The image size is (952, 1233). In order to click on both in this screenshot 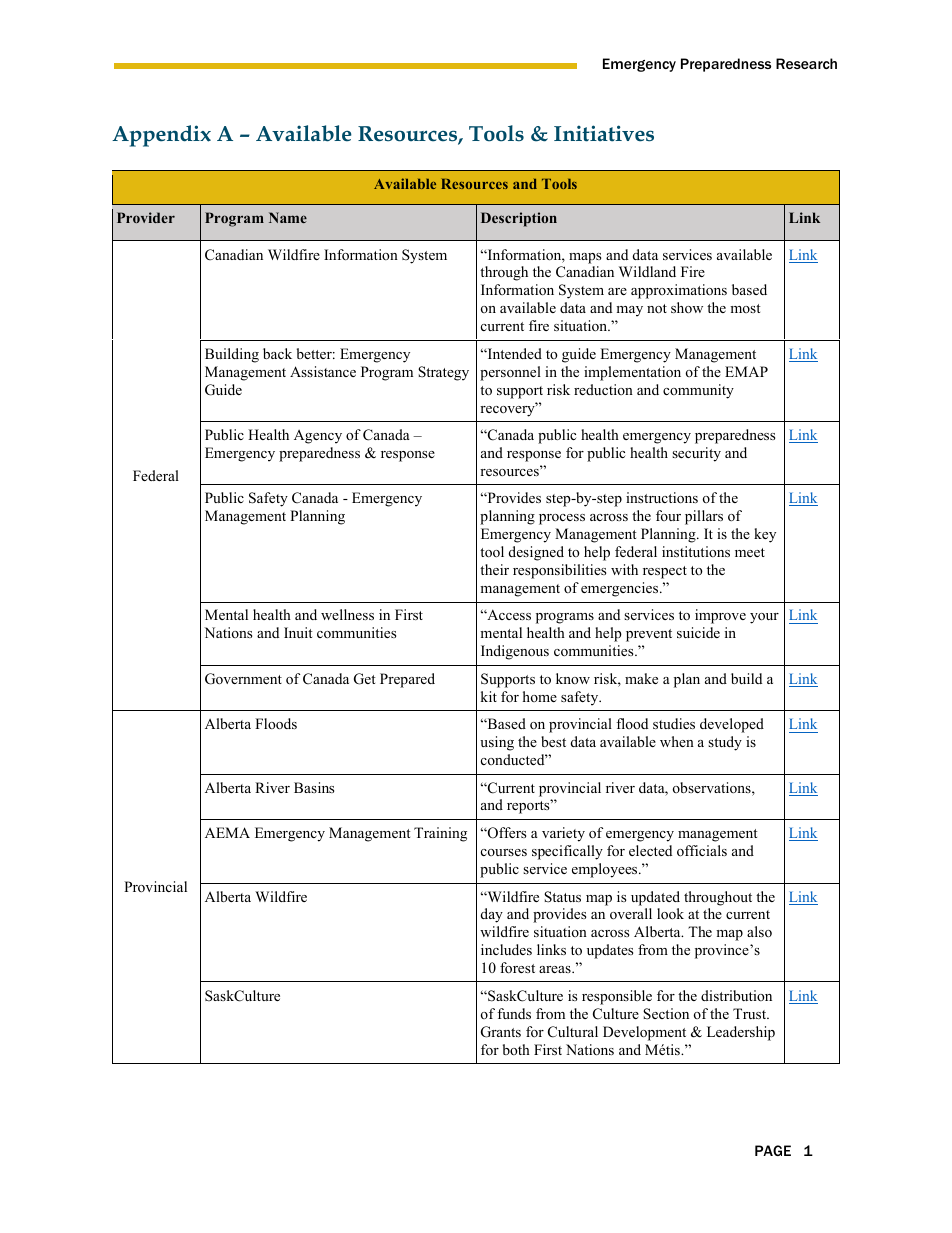, I will do `click(516, 1049)`.
